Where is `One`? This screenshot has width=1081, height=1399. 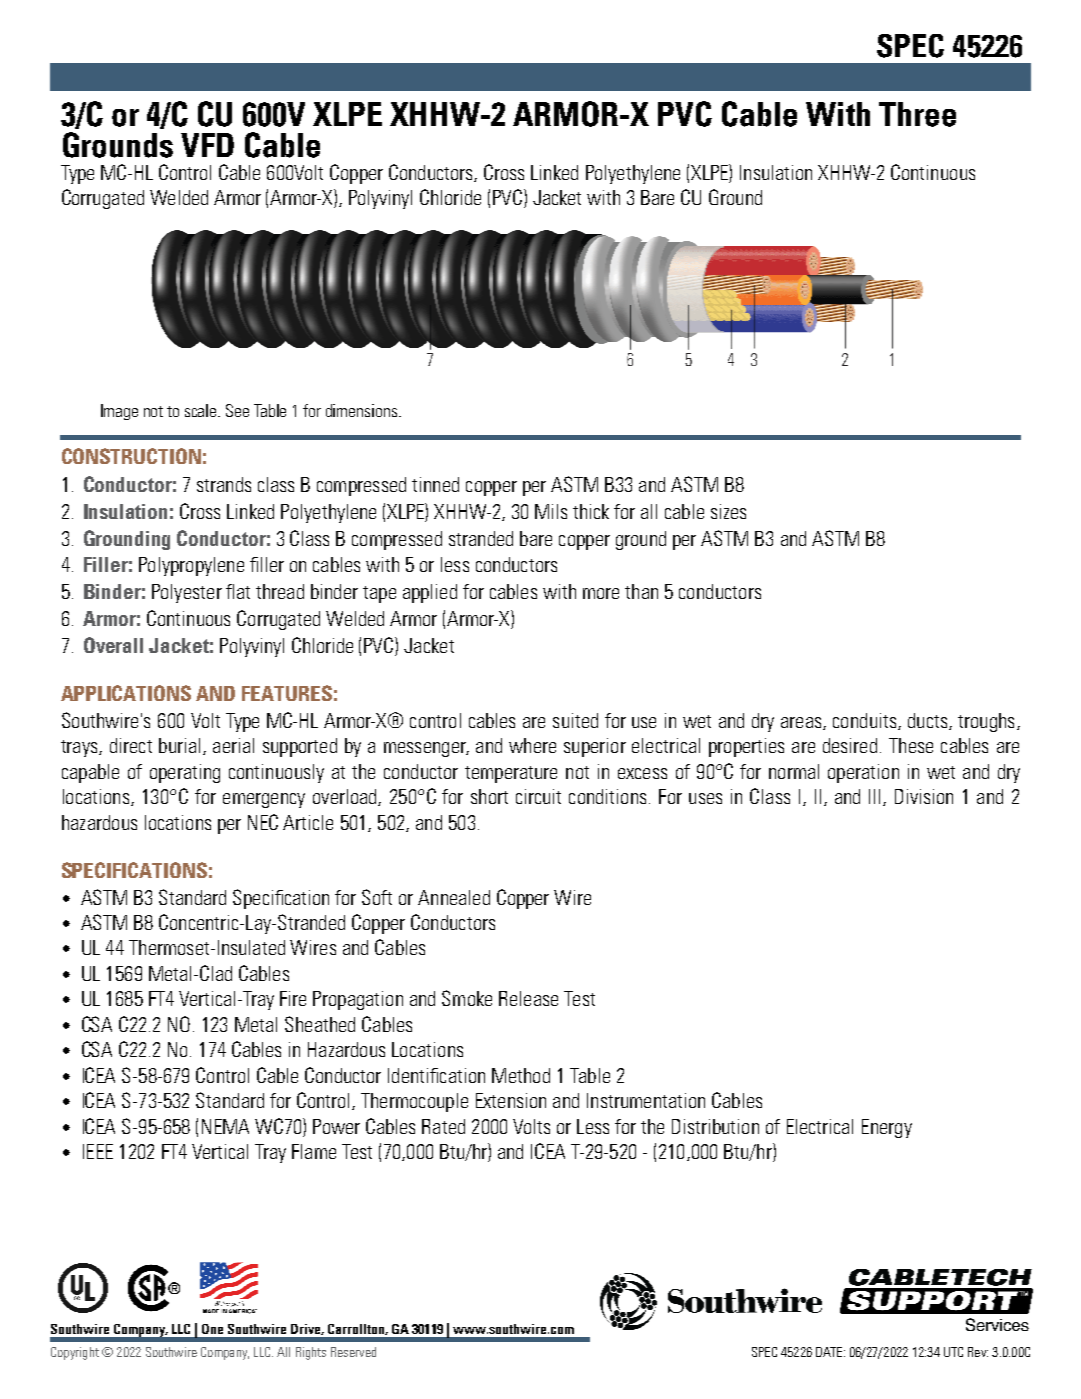 One is located at coordinates (212, 1329).
